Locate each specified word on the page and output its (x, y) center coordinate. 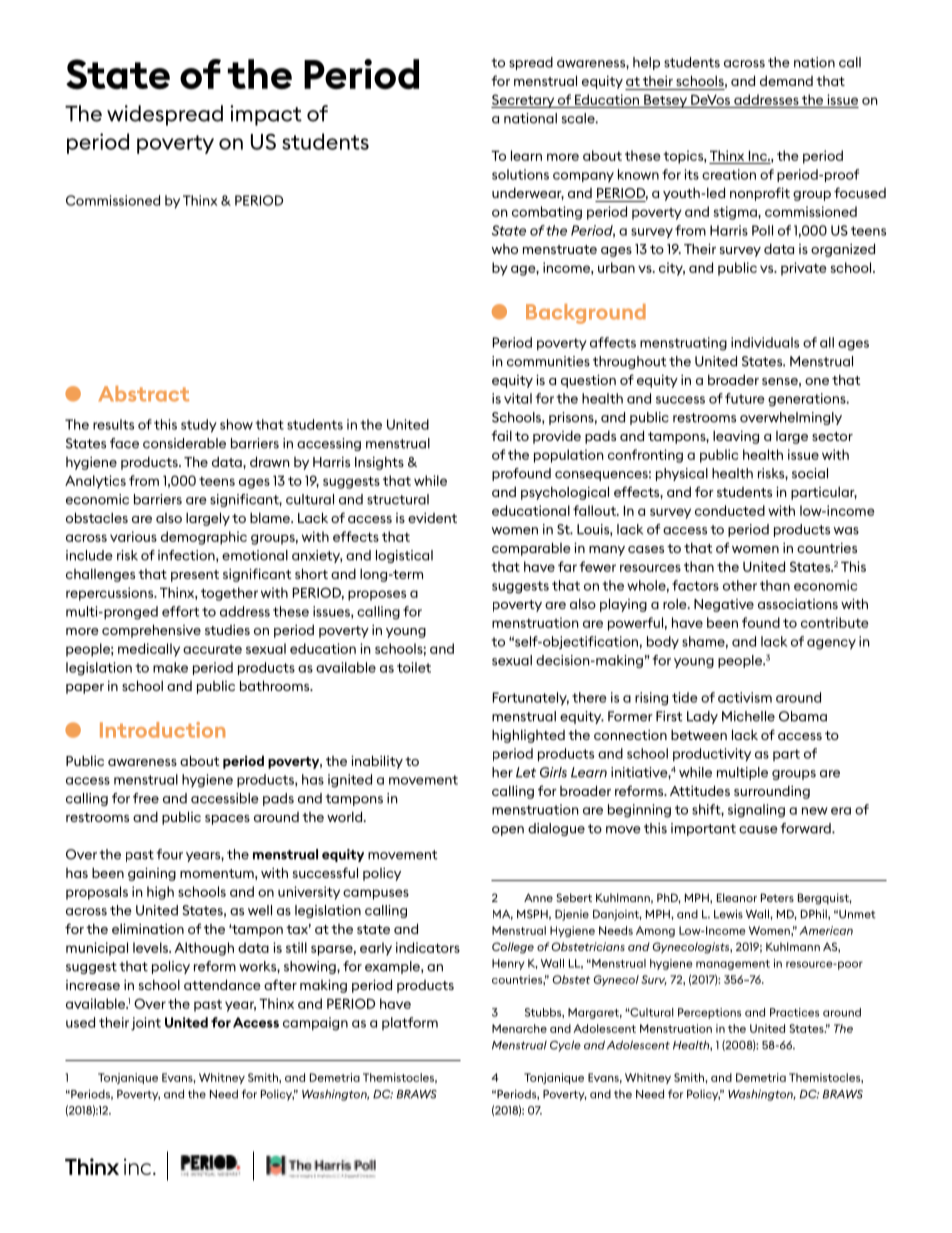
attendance (222, 984)
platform (410, 1023)
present (195, 576)
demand (786, 80)
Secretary (524, 101)
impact (266, 115)
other (740, 585)
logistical (404, 556)
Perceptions (709, 1013)
